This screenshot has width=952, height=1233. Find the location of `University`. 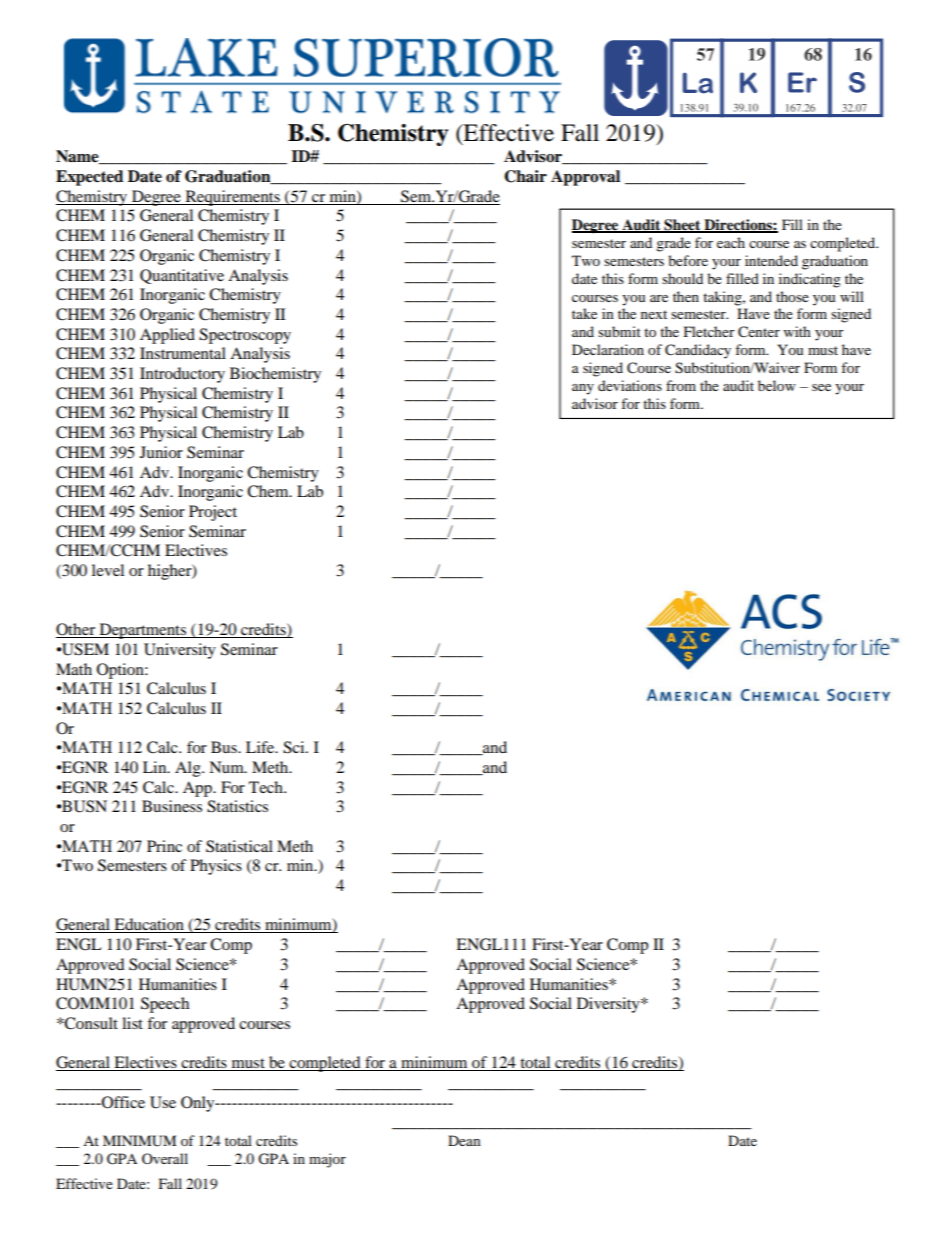

University is located at coordinates (180, 651).
